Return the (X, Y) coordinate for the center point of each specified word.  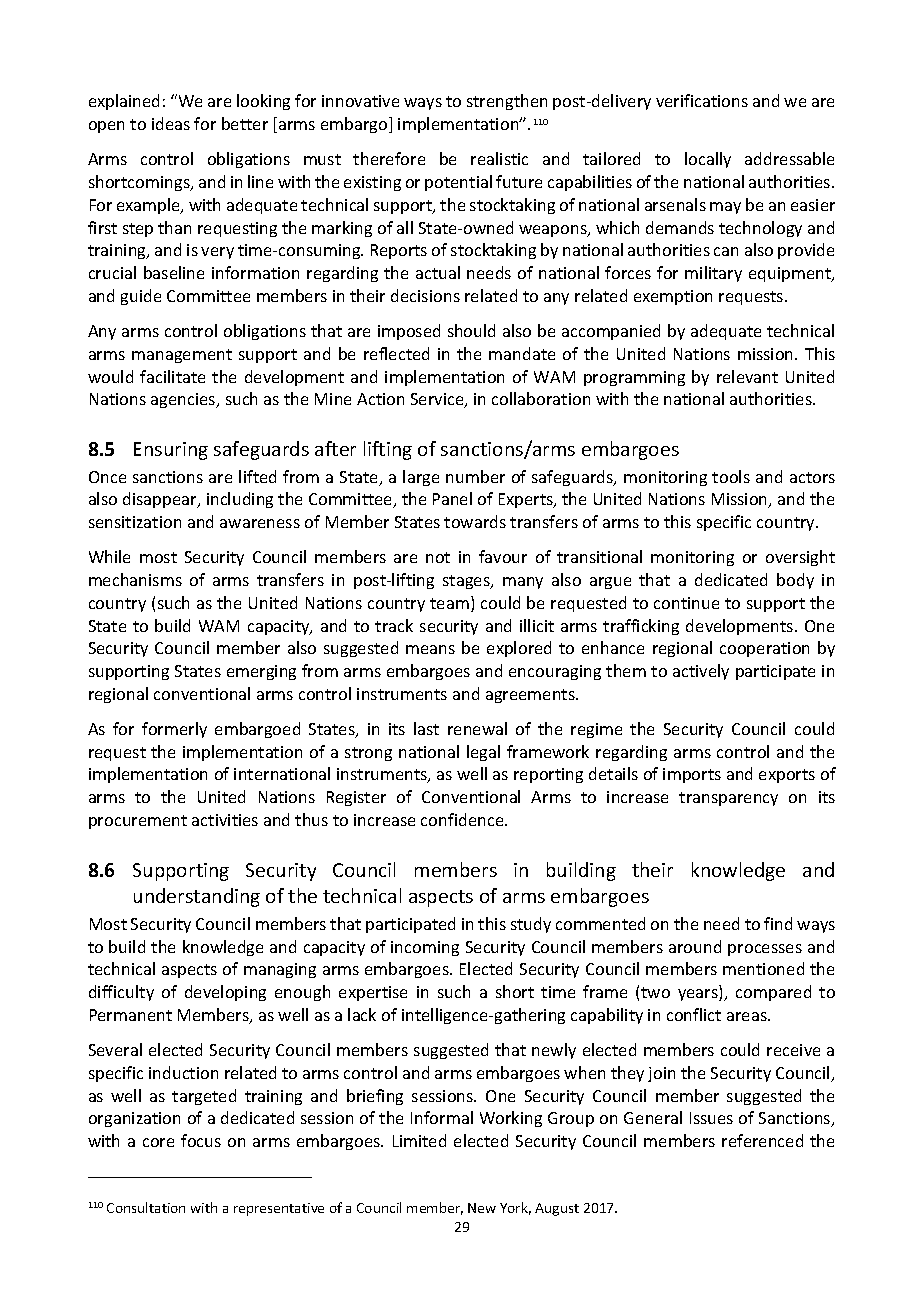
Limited (419, 1140)
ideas (171, 123)
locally (708, 160)
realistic (499, 158)
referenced (762, 1140)
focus (201, 1140)
